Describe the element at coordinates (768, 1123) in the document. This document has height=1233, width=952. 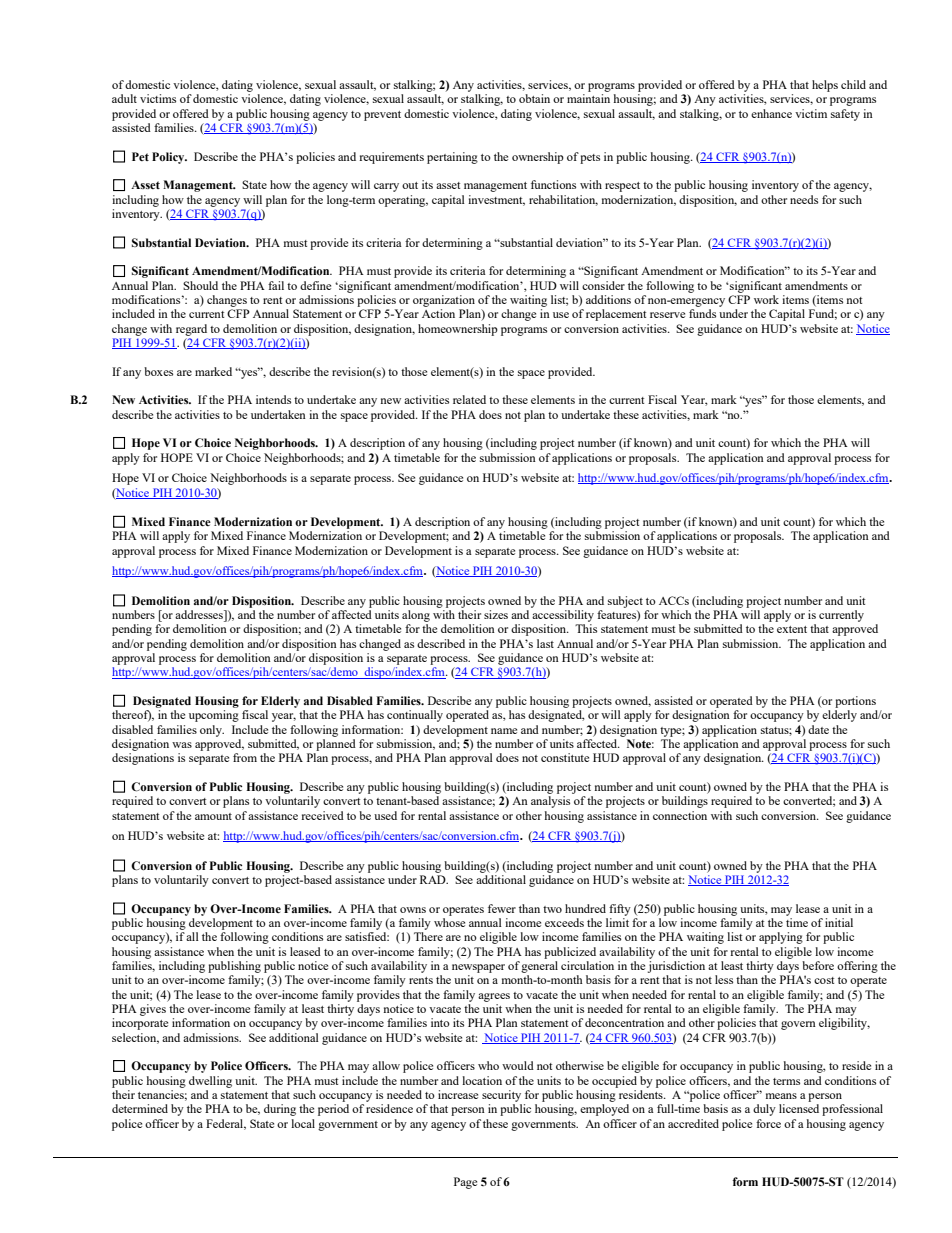
I see `force` at that location.
